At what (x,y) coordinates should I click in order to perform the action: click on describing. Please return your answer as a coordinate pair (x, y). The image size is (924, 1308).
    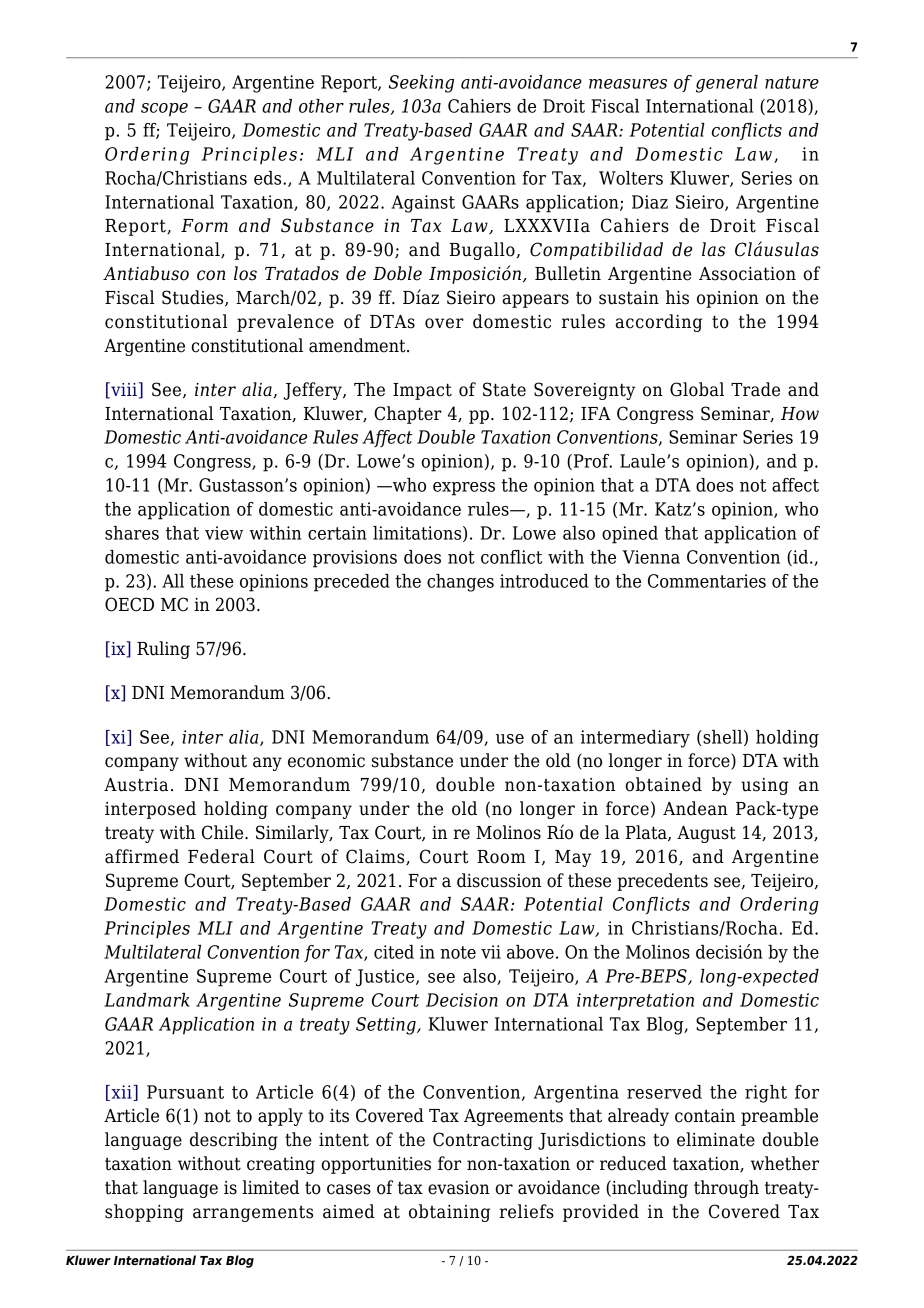
    Looking at the image, I should click on (234, 1141).
